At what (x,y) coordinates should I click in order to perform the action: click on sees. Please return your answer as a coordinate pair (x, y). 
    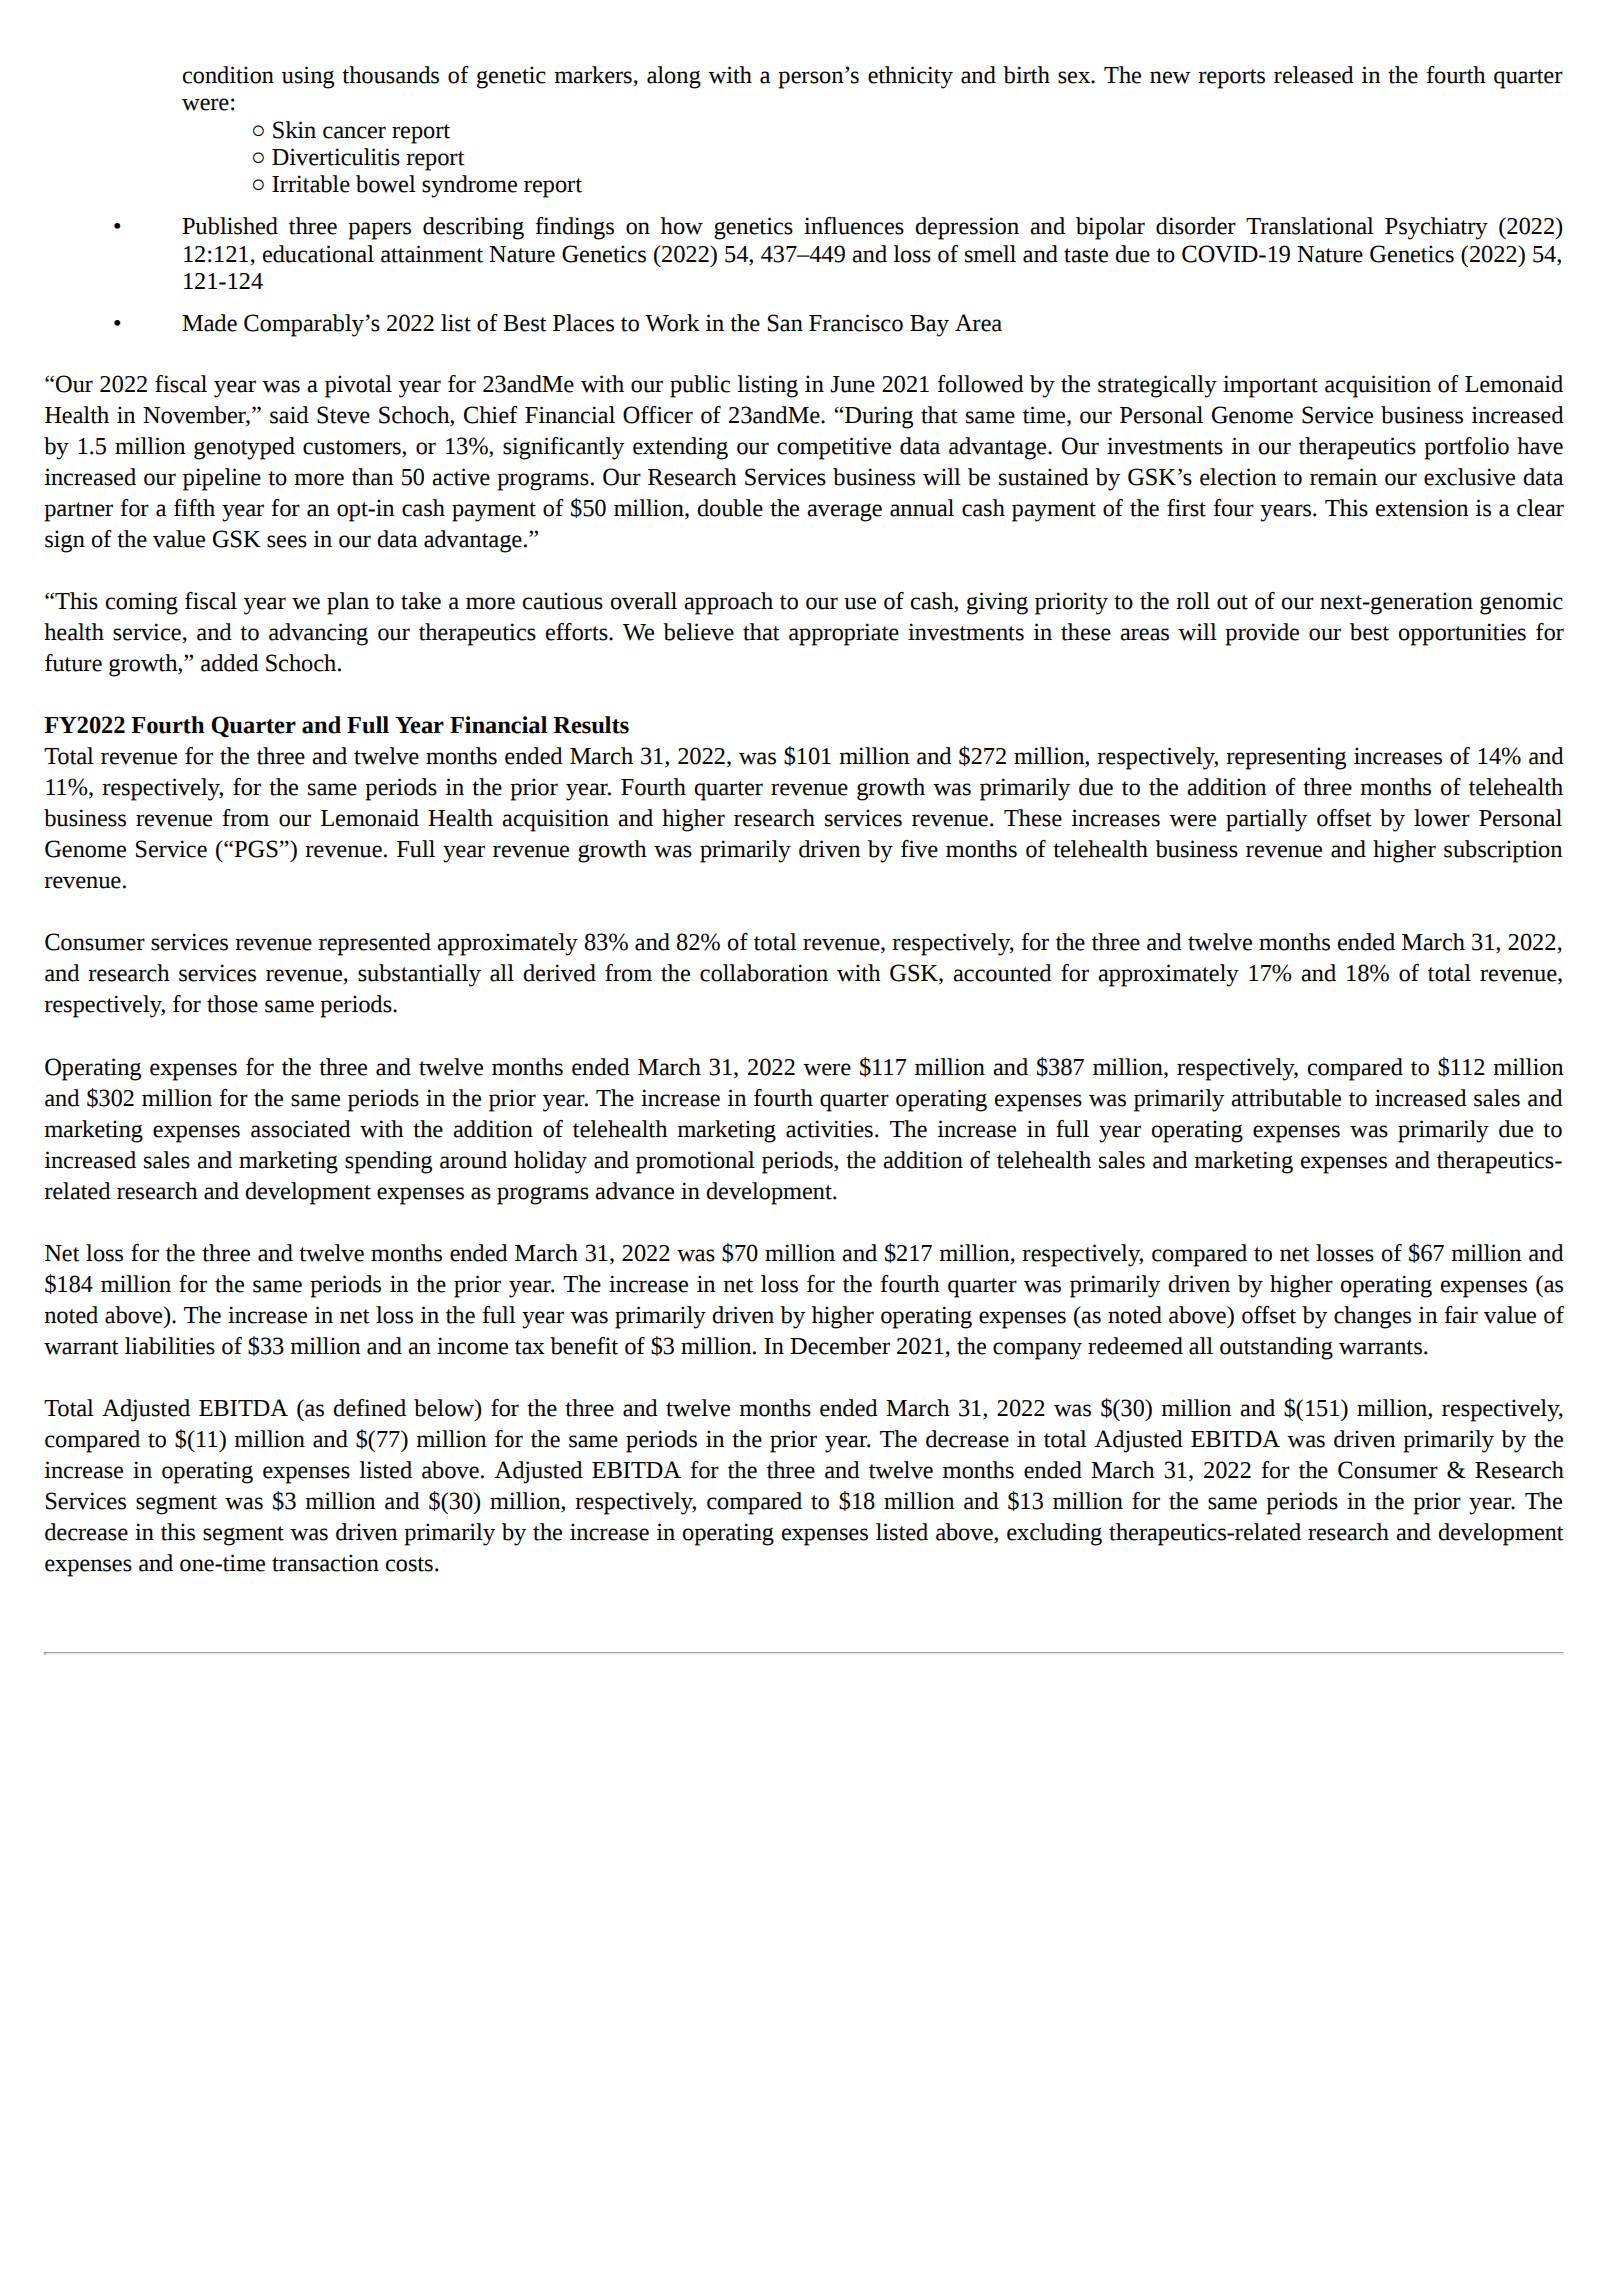
    Looking at the image, I should click on (287, 541).
